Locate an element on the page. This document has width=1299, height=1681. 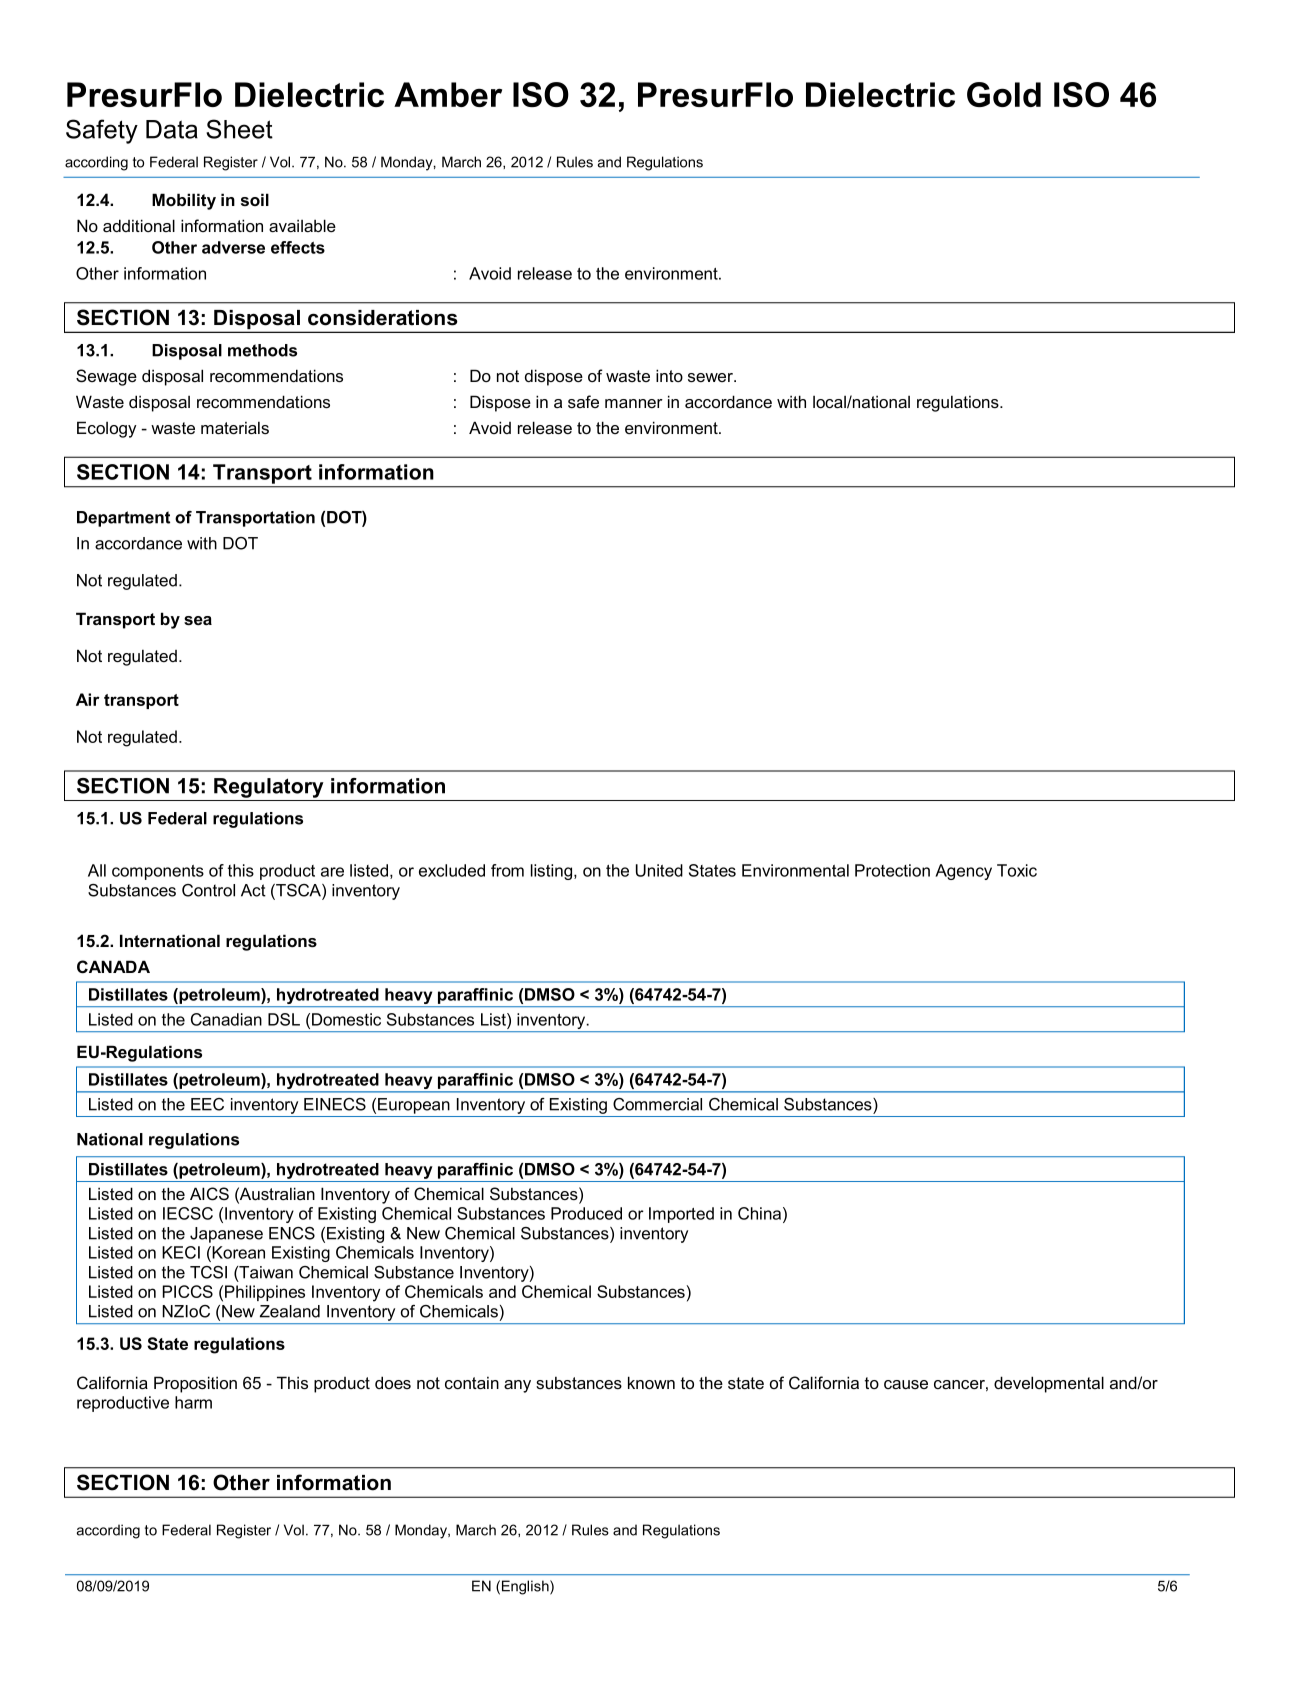
Regulatory is located at coordinates (269, 788).
